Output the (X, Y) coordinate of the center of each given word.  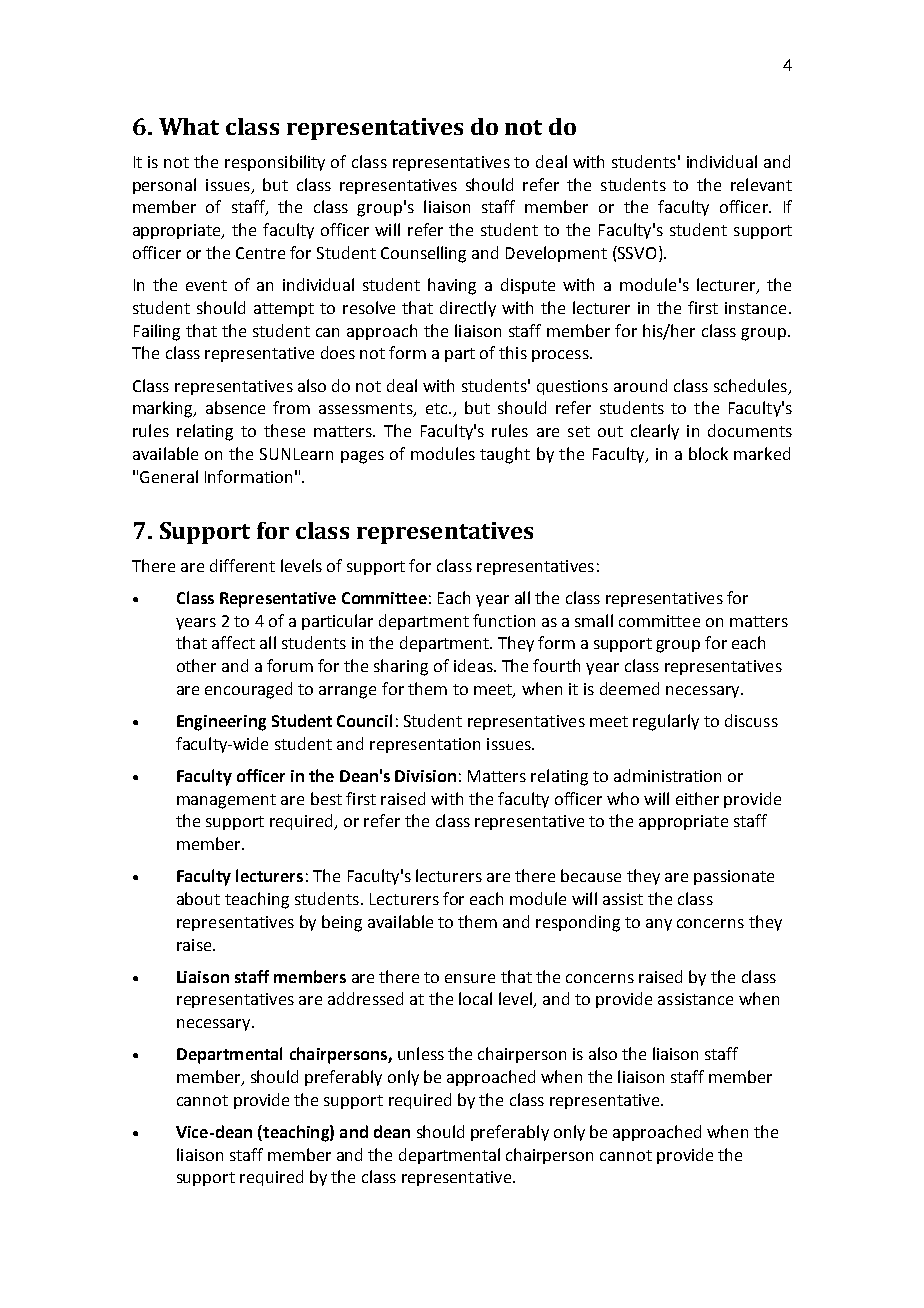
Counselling (423, 254)
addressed (365, 998)
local (475, 998)
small (594, 620)
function (504, 620)
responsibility (275, 163)
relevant (761, 184)
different (242, 565)
